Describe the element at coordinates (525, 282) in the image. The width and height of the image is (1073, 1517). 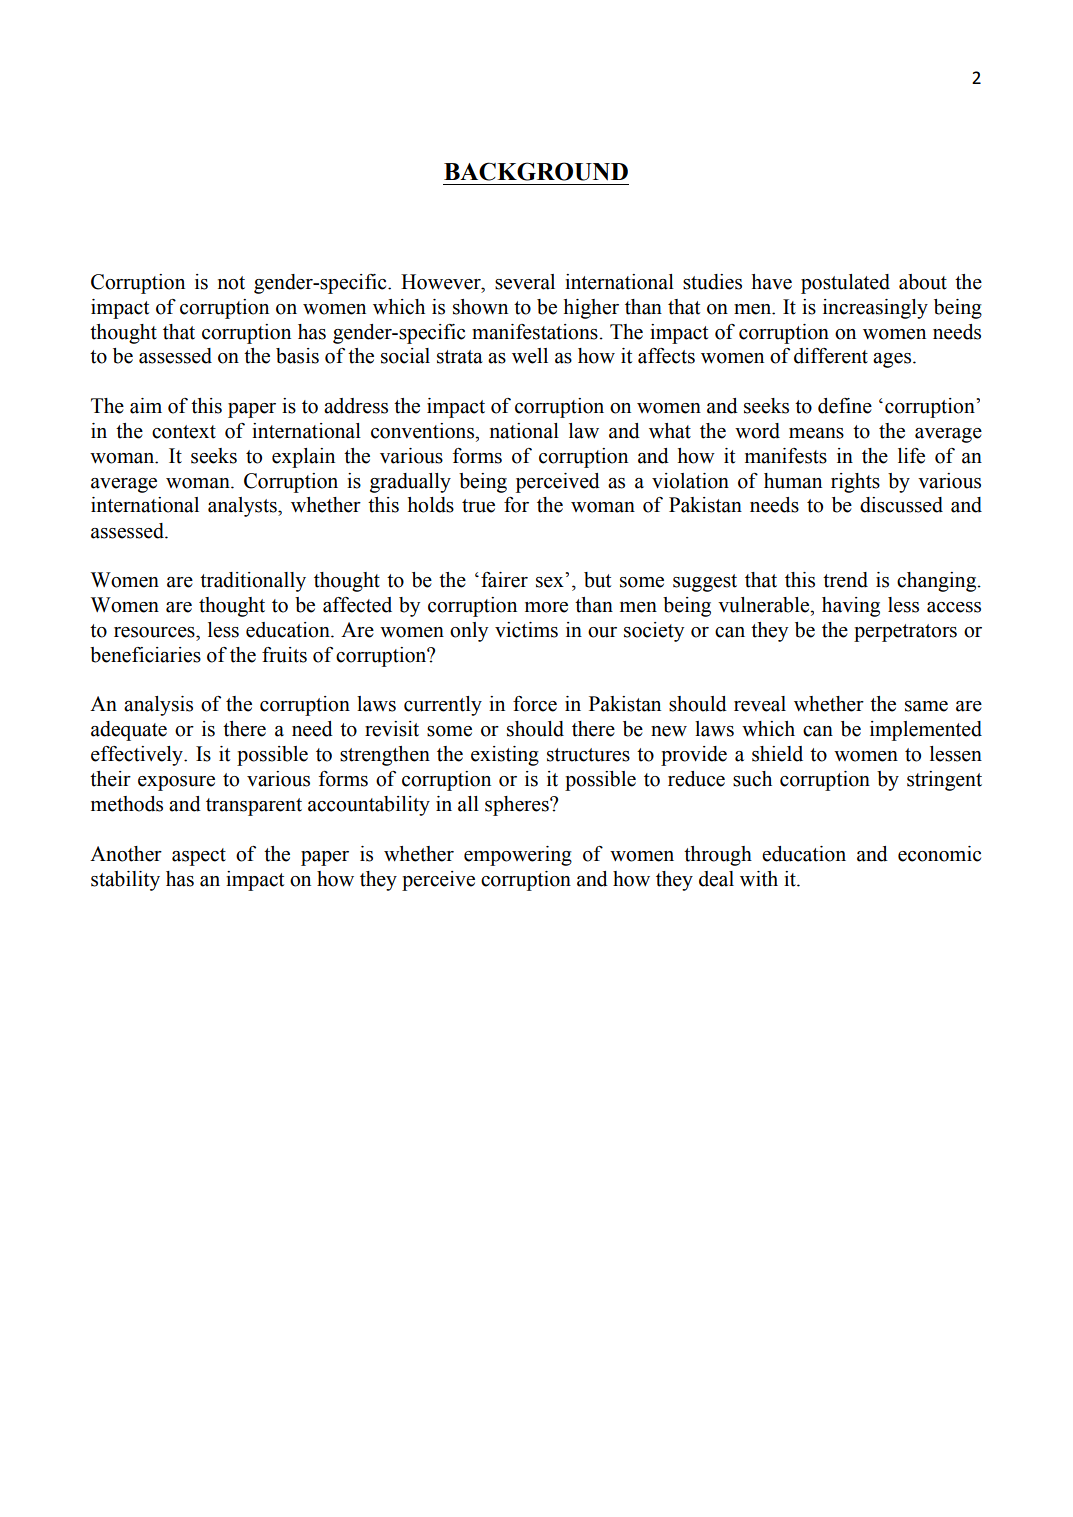
I see `several` at that location.
